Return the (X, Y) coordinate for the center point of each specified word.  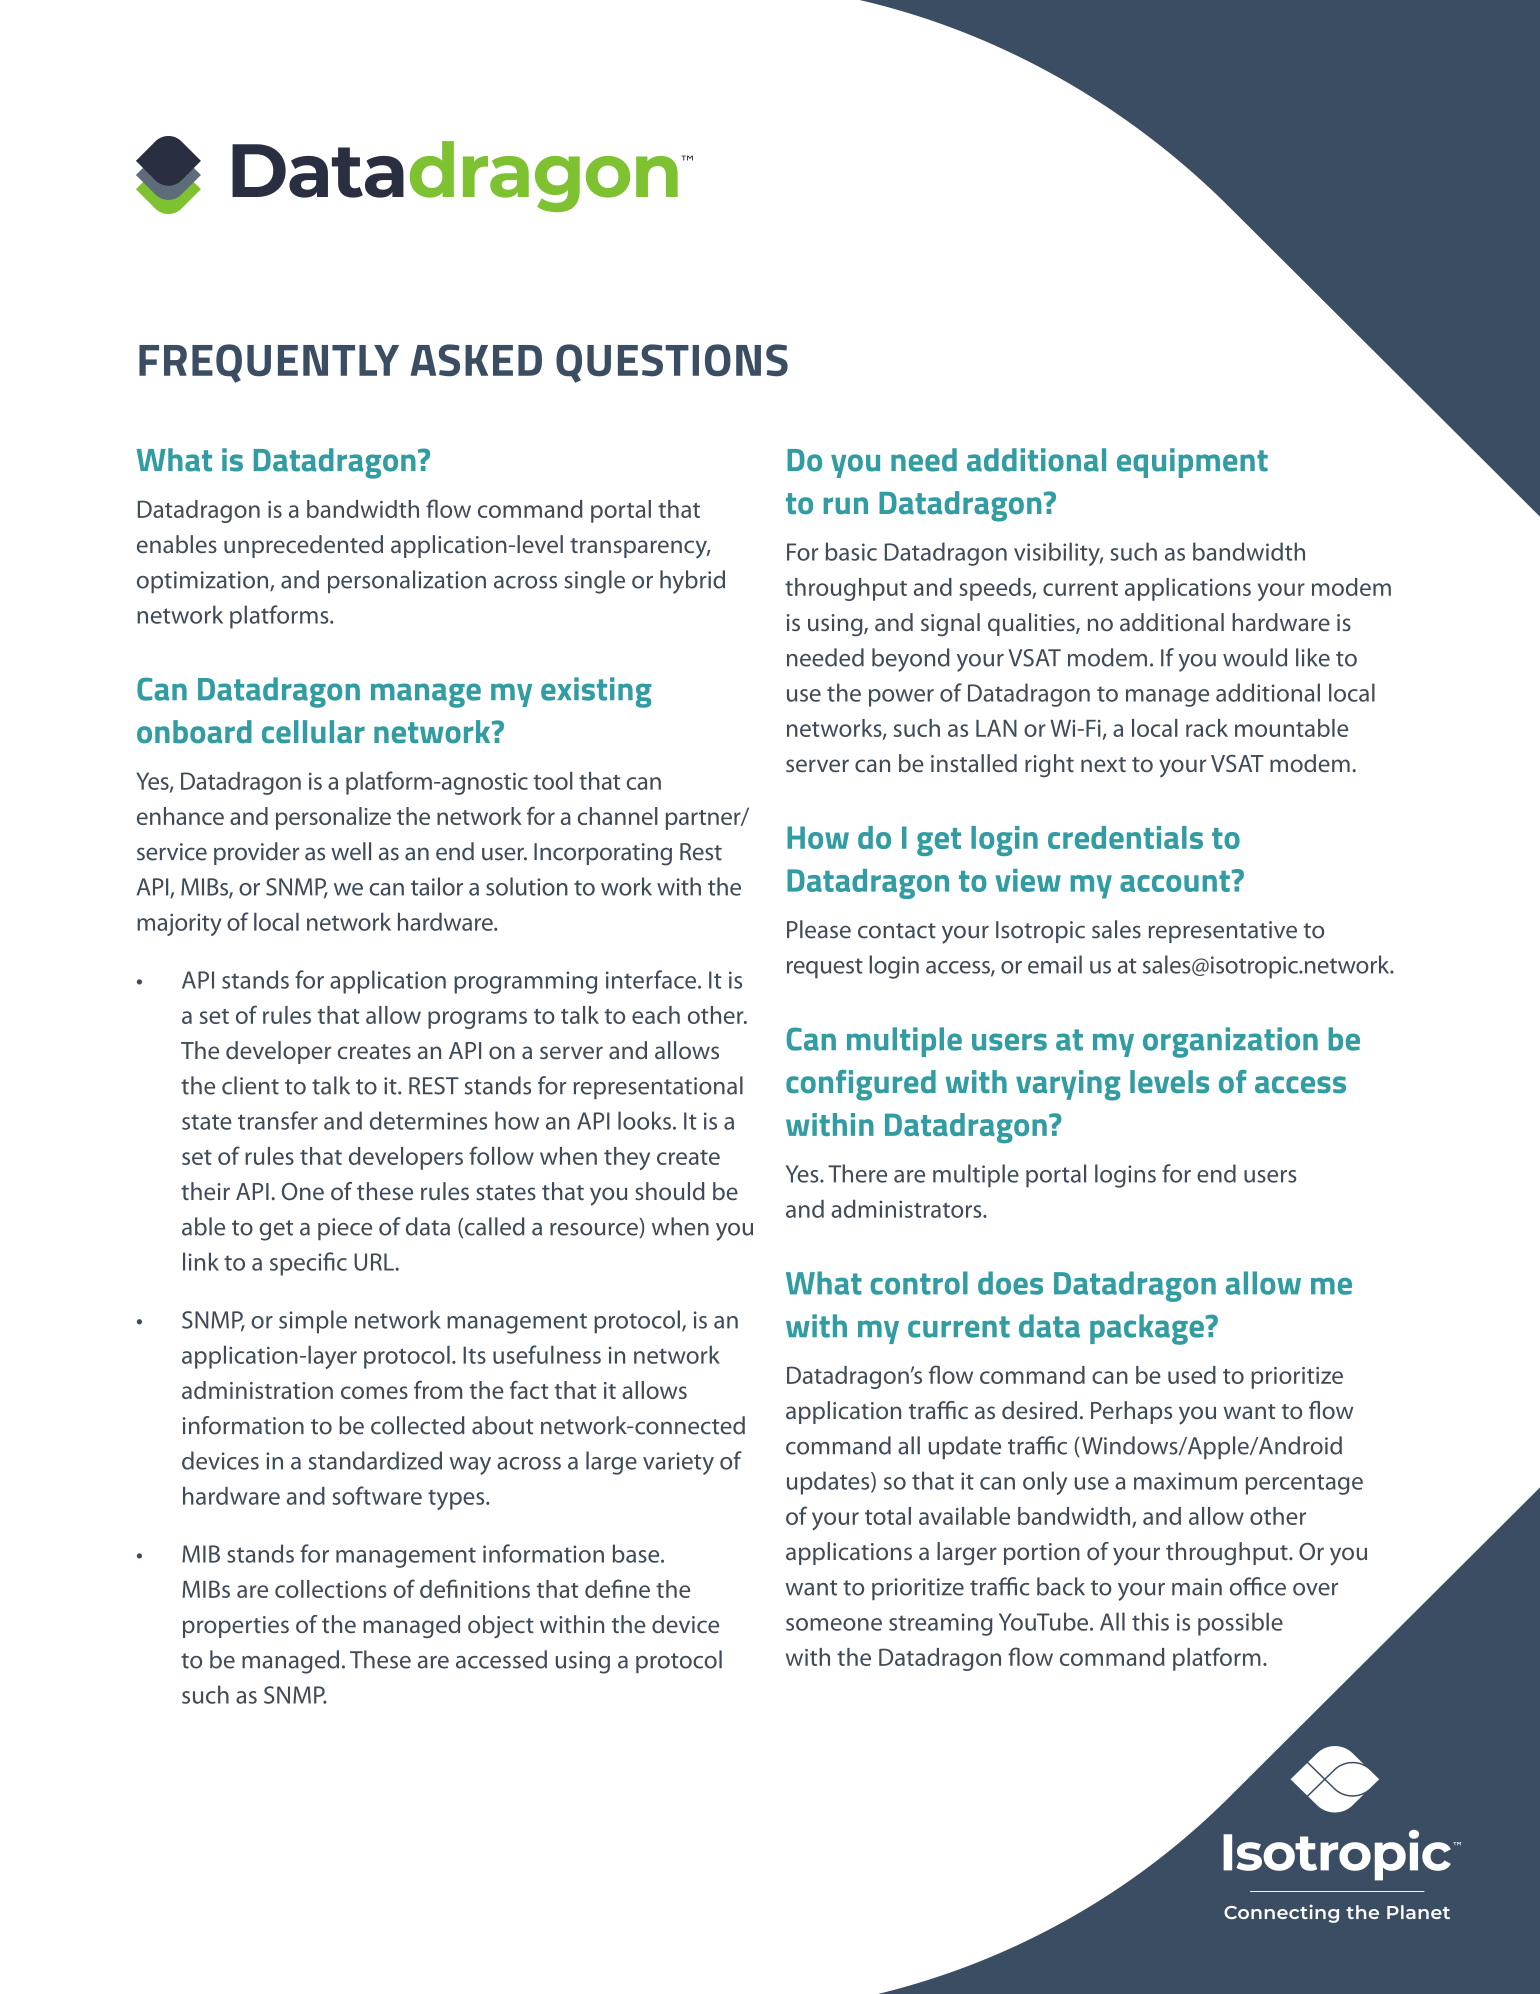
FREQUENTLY (269, 363)
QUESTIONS (672, 363)
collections (331, 1589)
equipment (1192, 463)
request (825, 968)
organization (1230, 1042)
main (1197, 1587)
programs (477, 1020)
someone (834, 1624)
